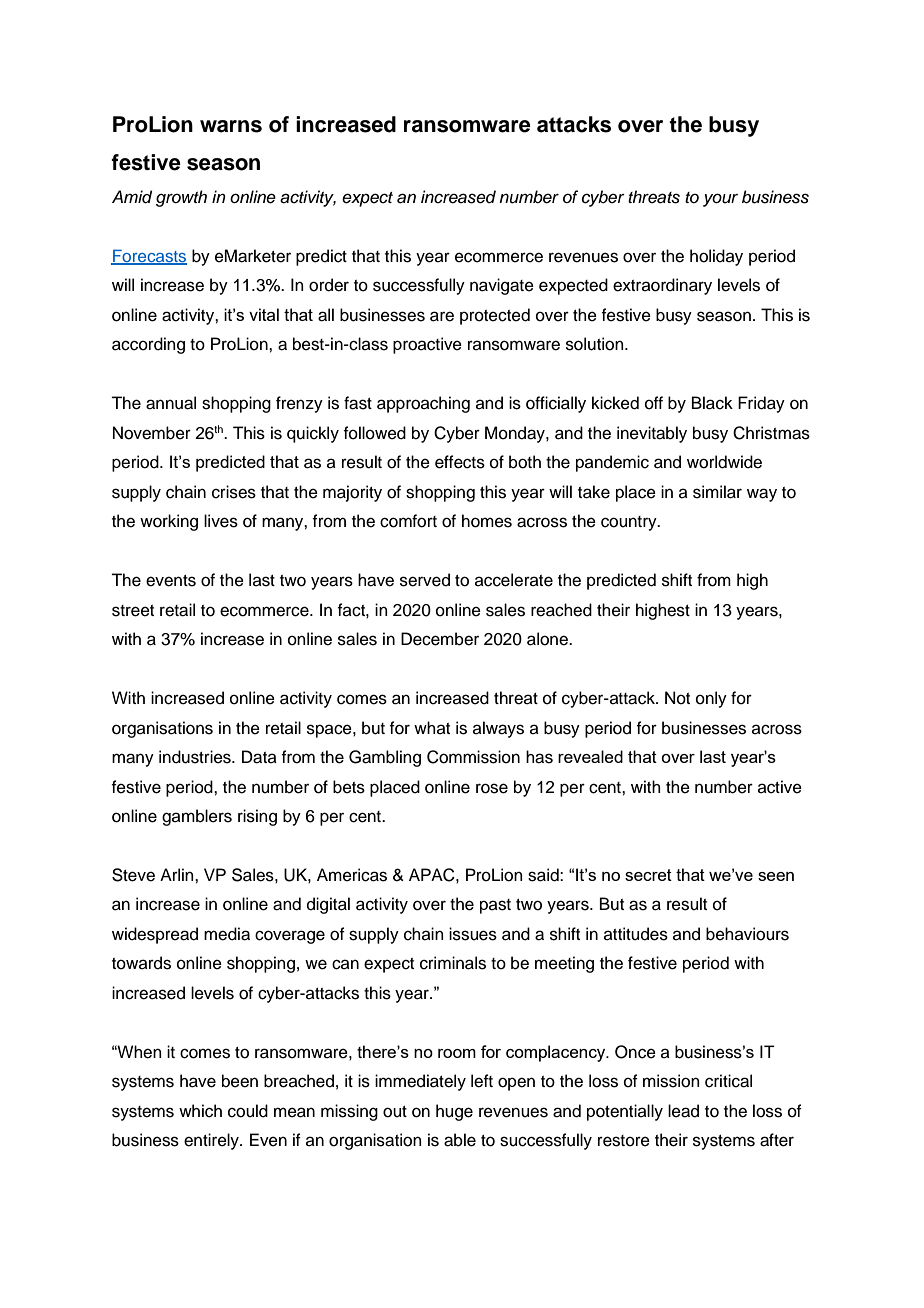 This screenshot has width=924, height=1308. I want to click on lead, so click(683, 1111).
